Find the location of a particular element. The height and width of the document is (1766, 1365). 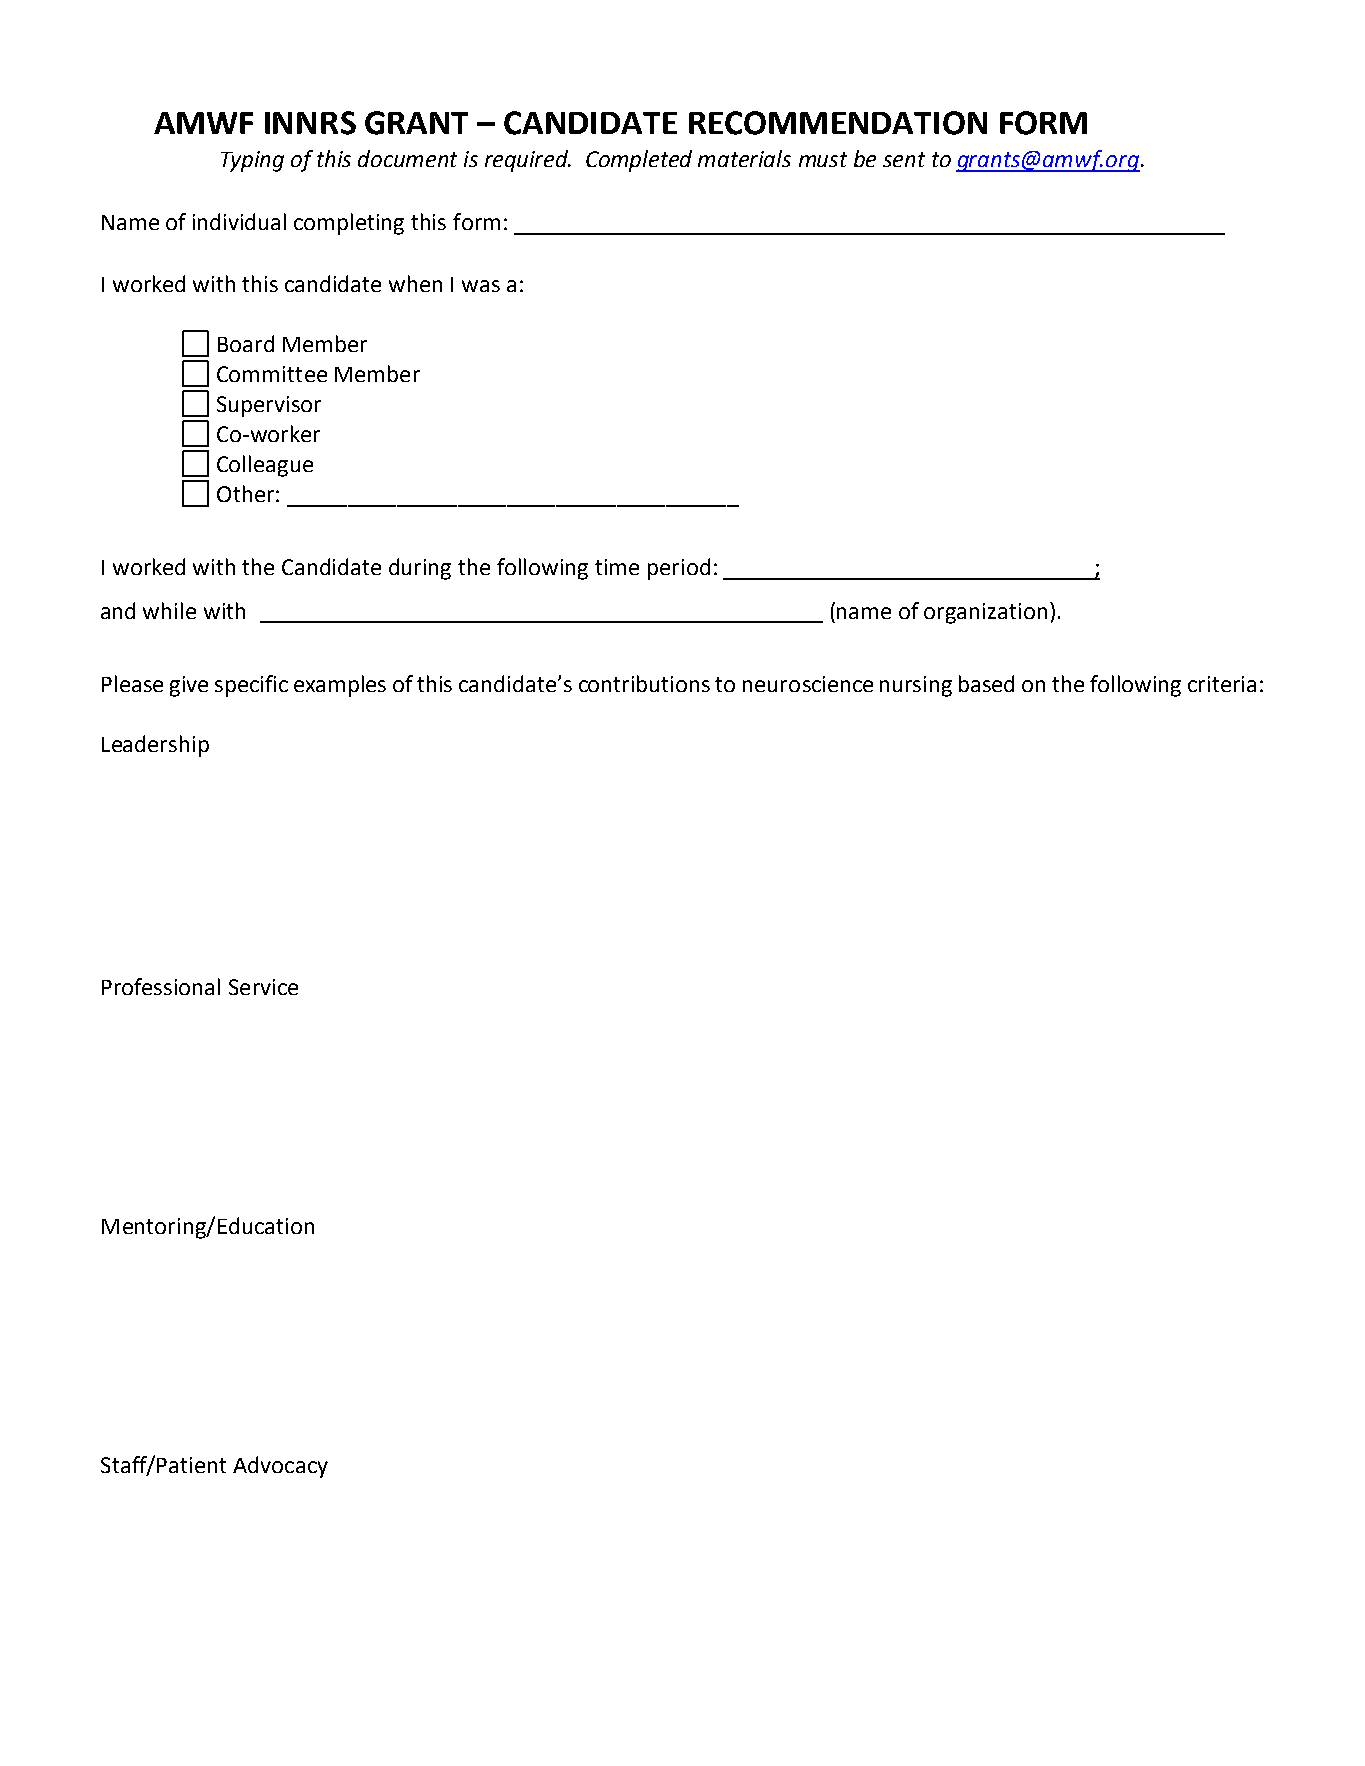

Completed is located at coordinates (639, 161).
